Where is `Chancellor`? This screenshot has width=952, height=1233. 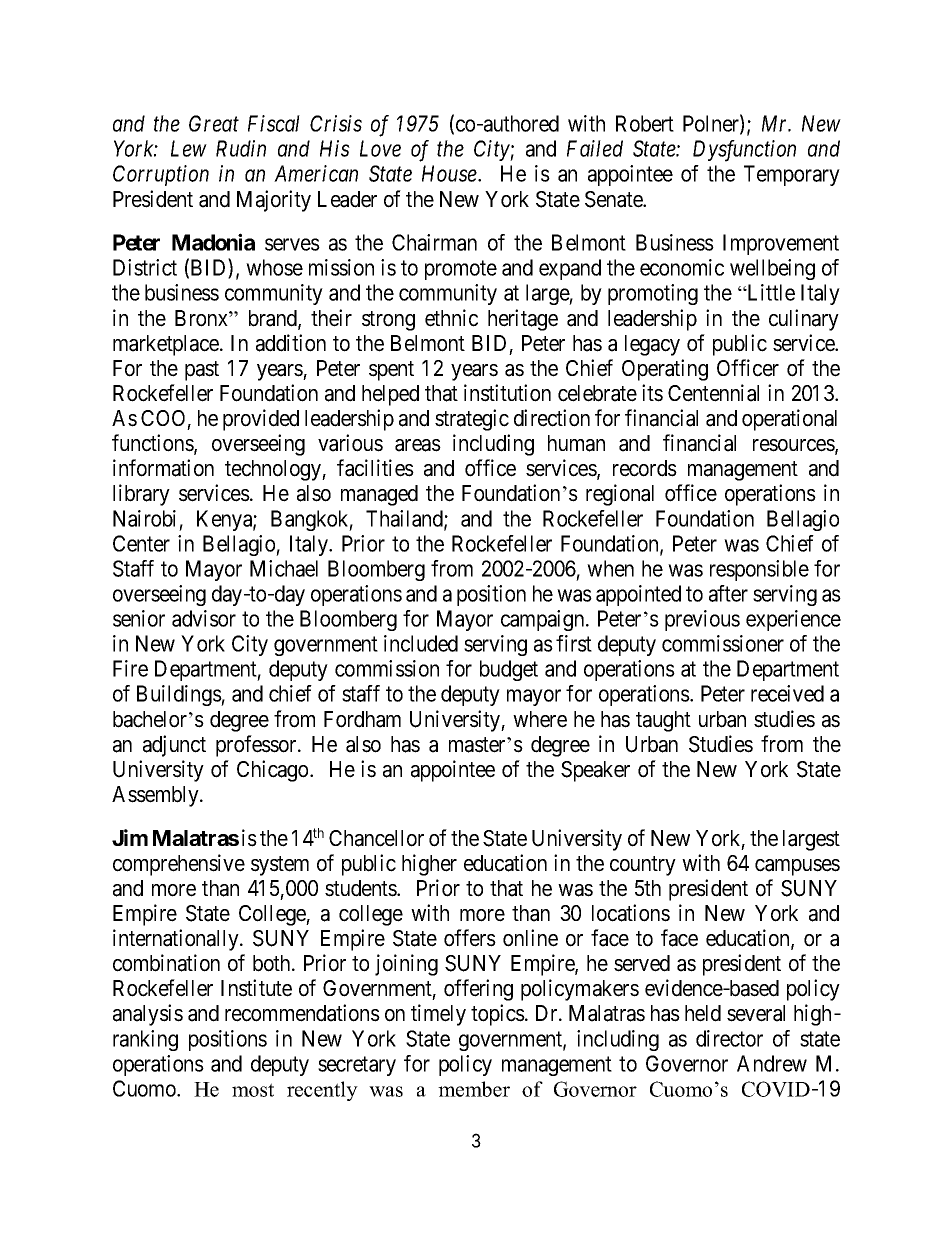
Chancellor is located at coordinates (376, 838).
